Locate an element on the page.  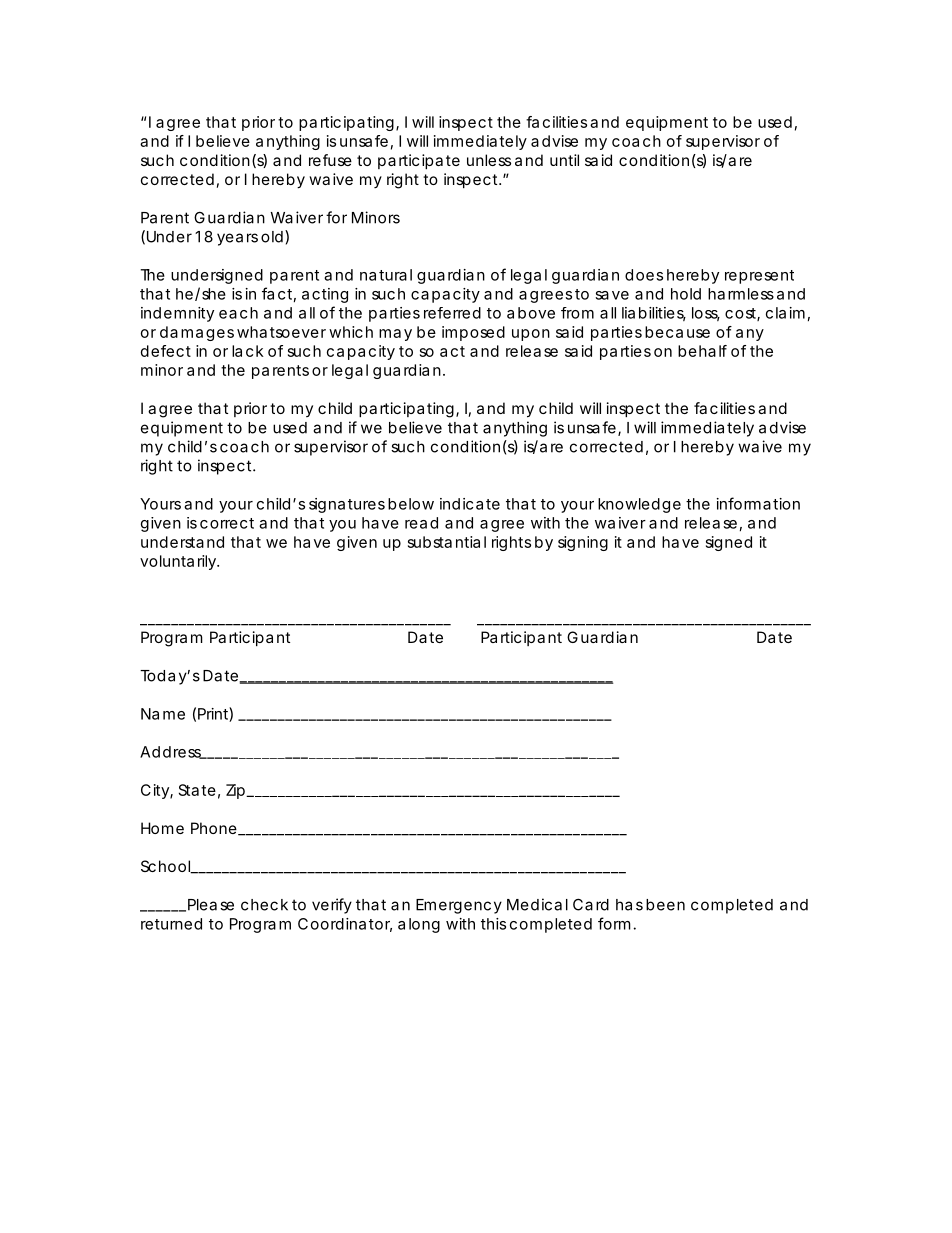
voluntarily is located at coordinates (179, 562).
